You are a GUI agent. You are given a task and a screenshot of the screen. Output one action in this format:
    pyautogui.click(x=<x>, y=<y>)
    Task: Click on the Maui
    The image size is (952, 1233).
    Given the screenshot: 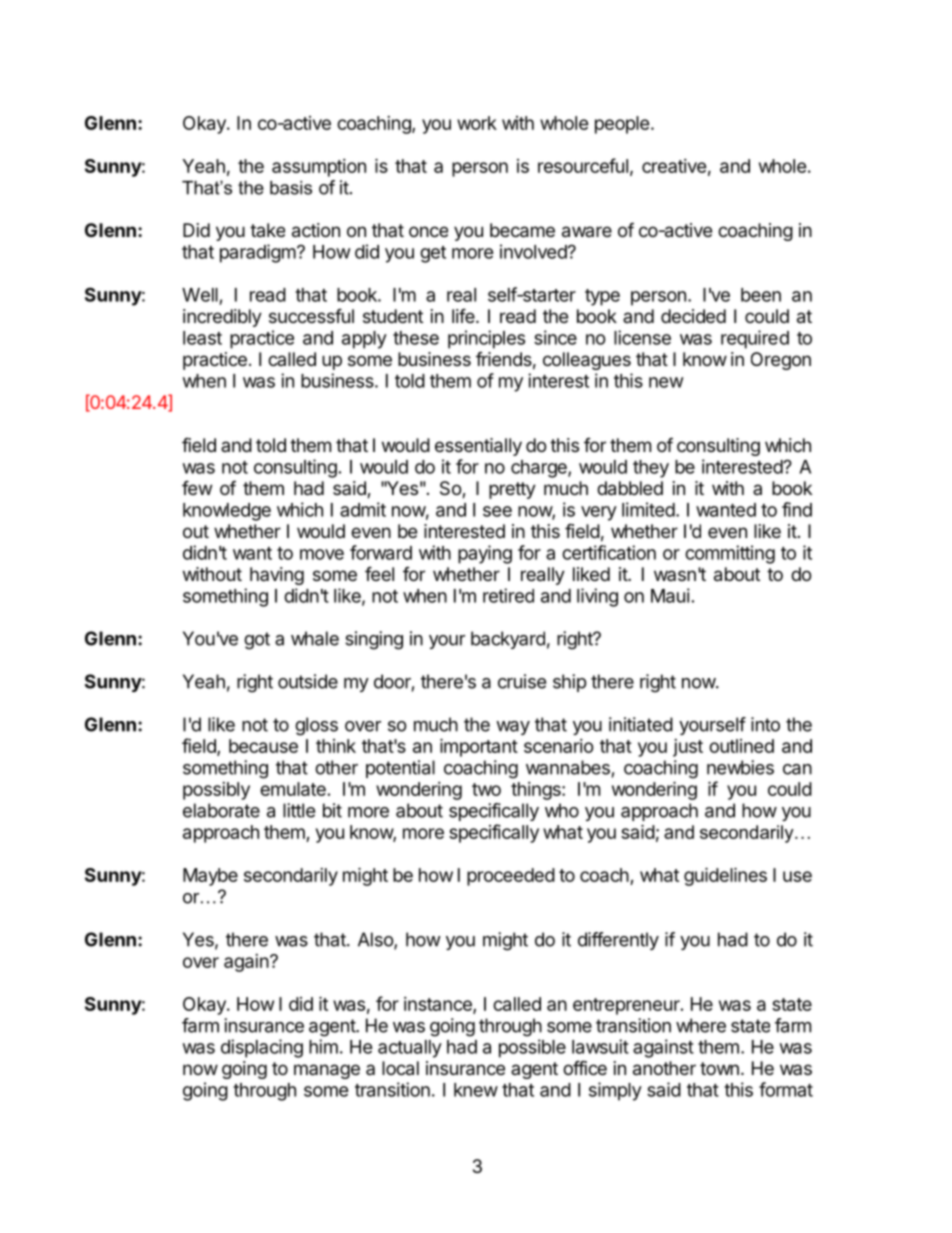 What is the action you would take?
    pyautogui.click(x=670, y=595)
